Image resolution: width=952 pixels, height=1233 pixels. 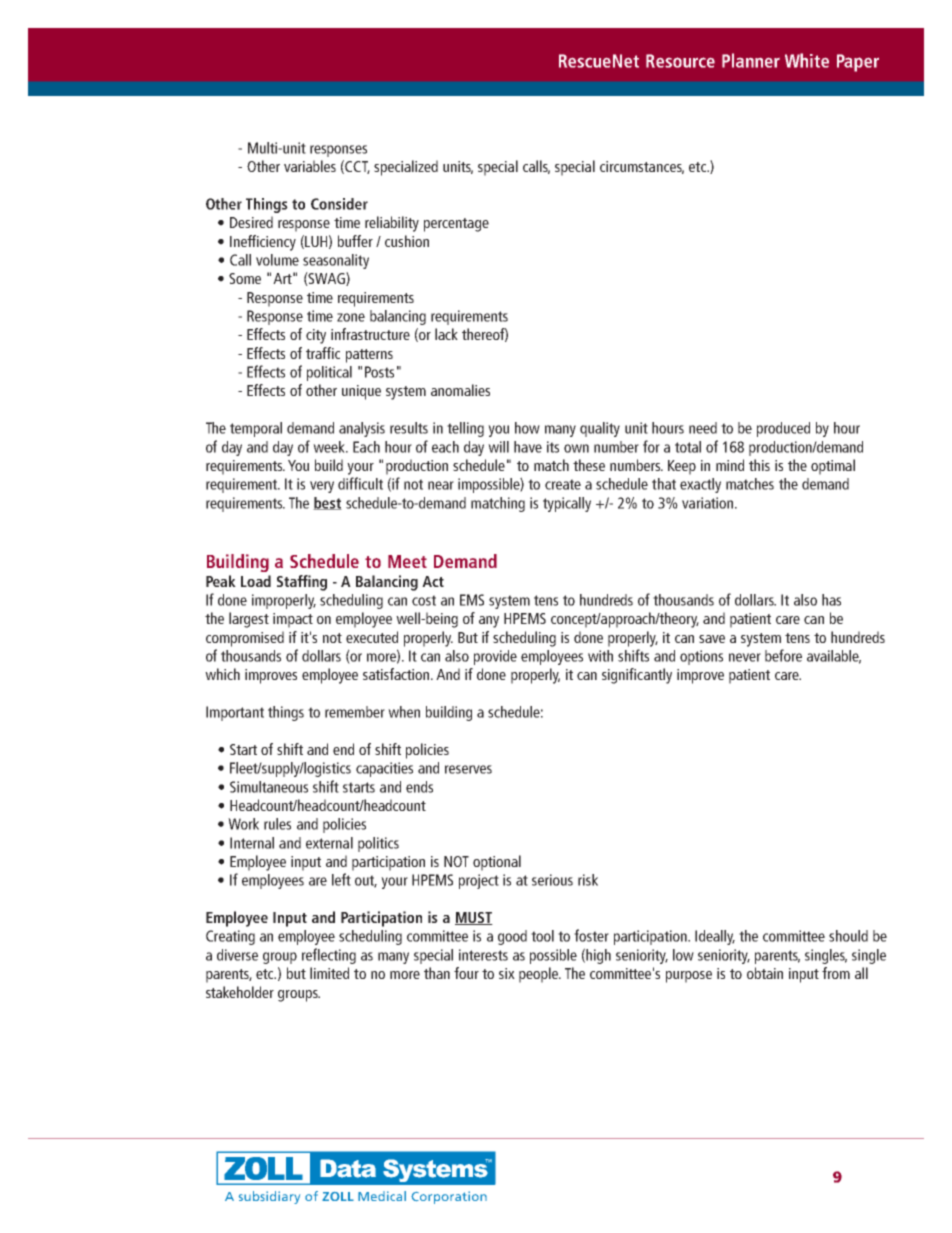 I want to click on Resource, so click(x=680, y=61).
